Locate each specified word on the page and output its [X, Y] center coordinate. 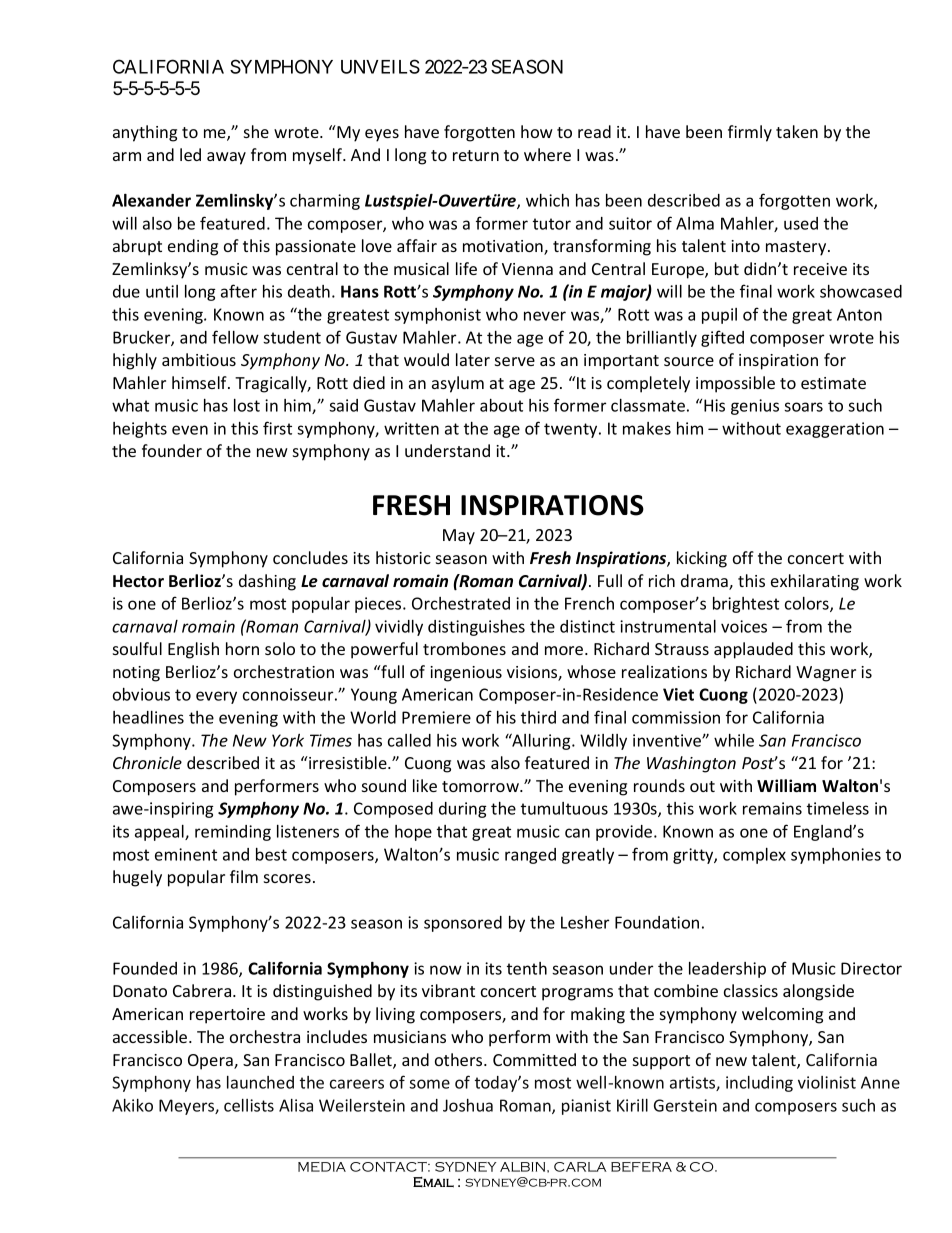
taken [797, 131]
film [244, 876]
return [476, 155]
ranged [530, 856]
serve [515, 361]
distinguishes [476, 628]
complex [754, 856]
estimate [833, 383]
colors [808, 604]
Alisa [296, 1105]
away [226, 158]
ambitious [199, 359]
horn [242, 648]
